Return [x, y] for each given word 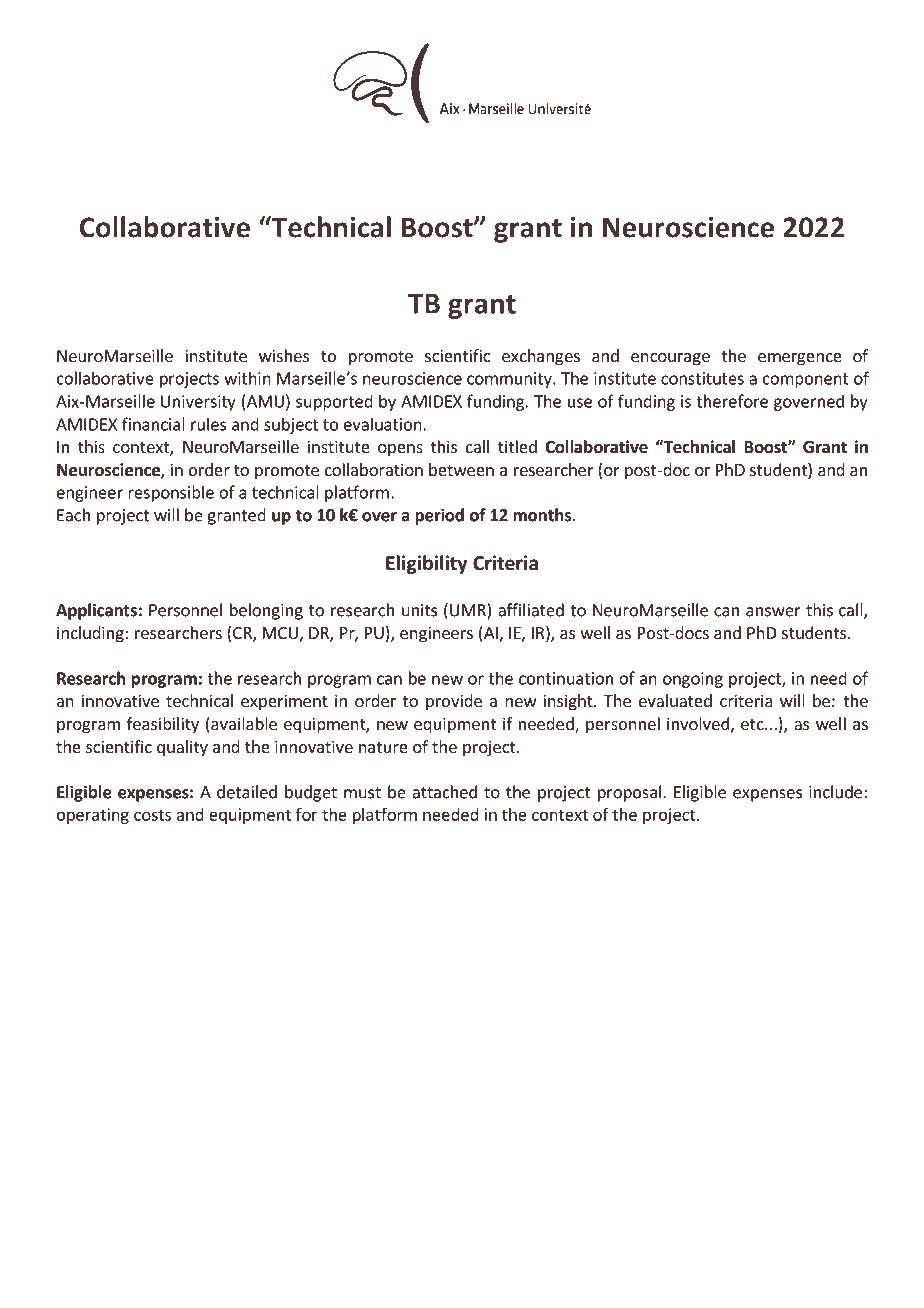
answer [773, 612]
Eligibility [427, 564]
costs [152, 815]
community [510, 380]
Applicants [96, 611]
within [247, 378]
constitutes [702, 378]
